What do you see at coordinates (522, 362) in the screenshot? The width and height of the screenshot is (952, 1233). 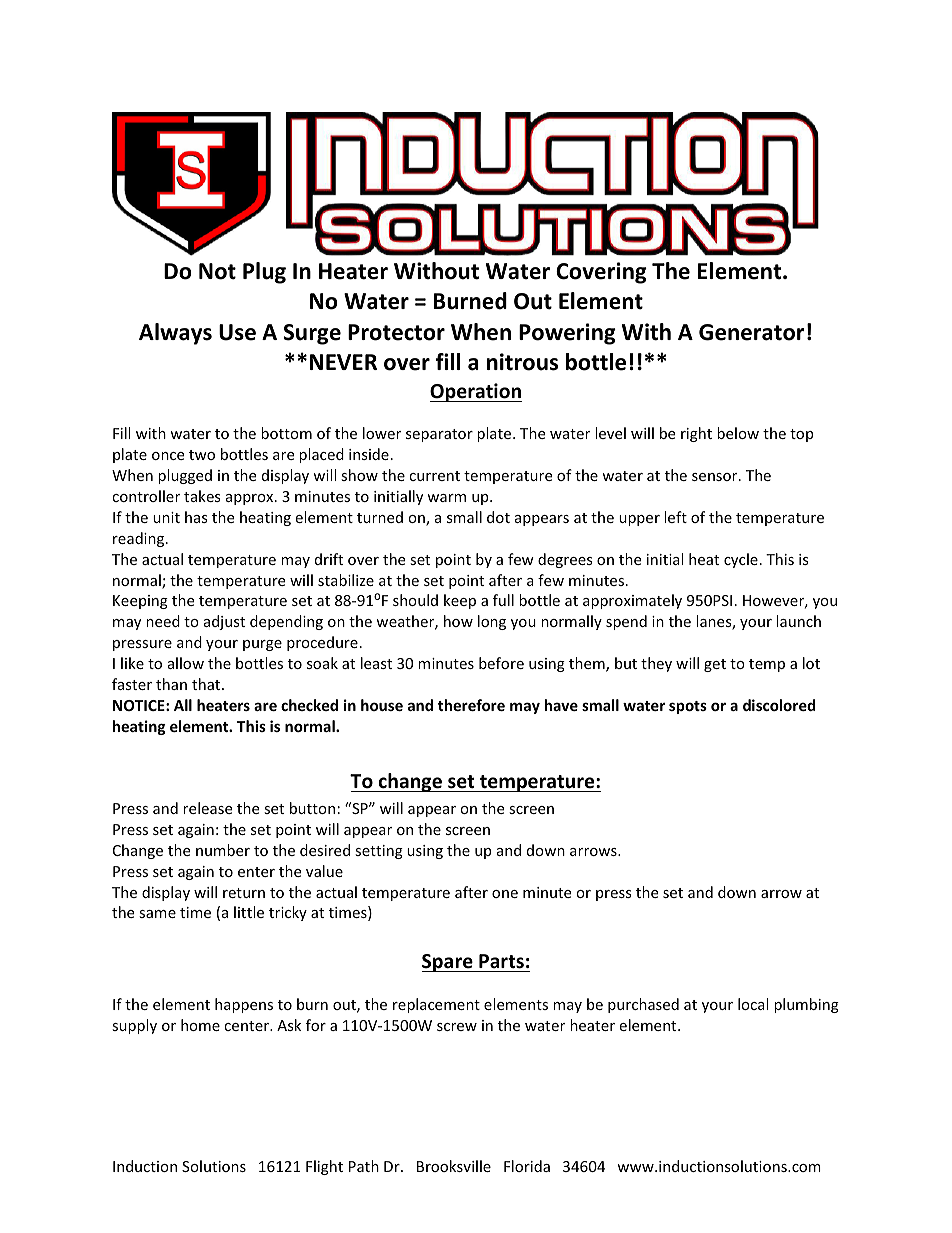 I see `nitrous` at bounding box center [522, 362].
